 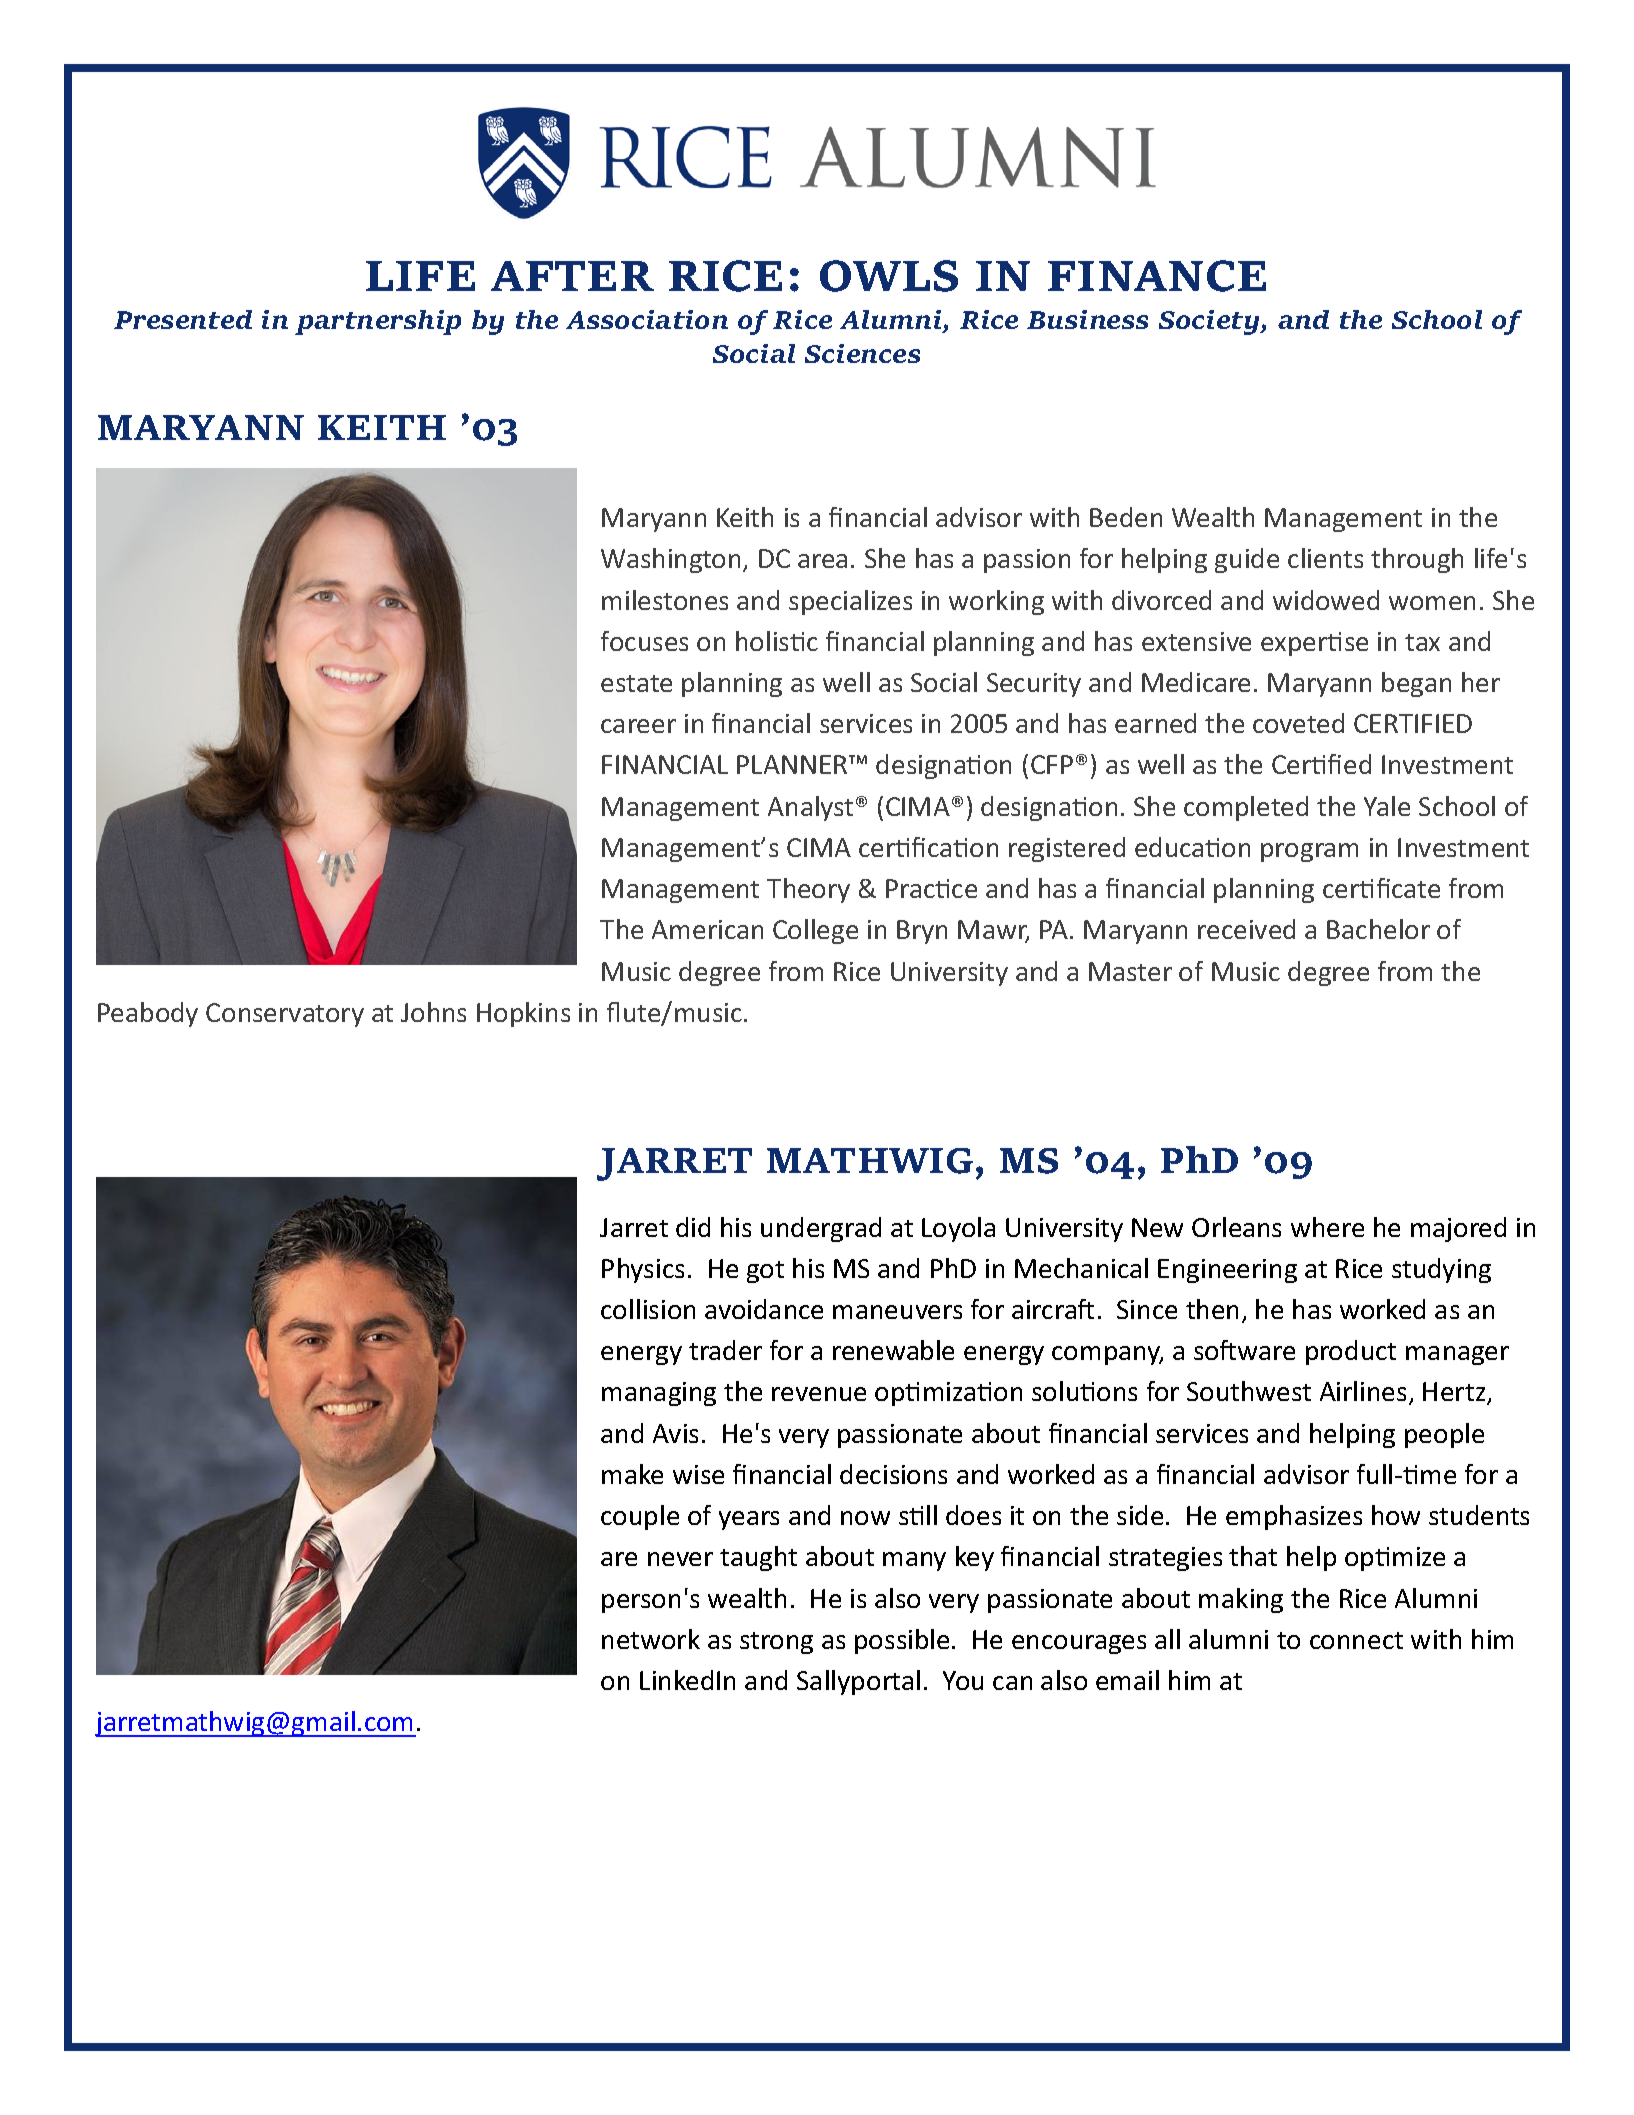 I want to click on partnership, so click(x=378, y=322).
